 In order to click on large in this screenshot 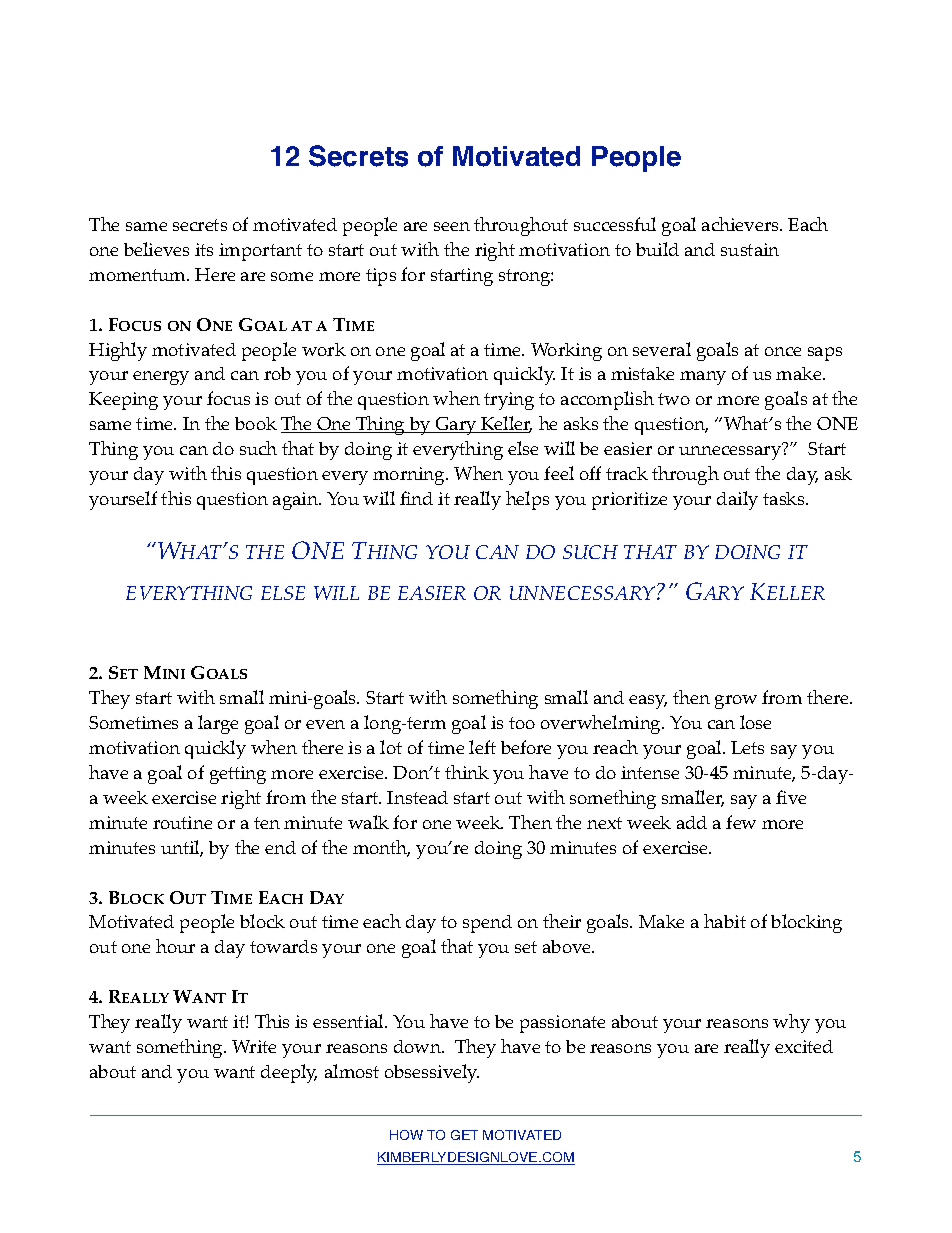, I will do `click(218, 724)`.
